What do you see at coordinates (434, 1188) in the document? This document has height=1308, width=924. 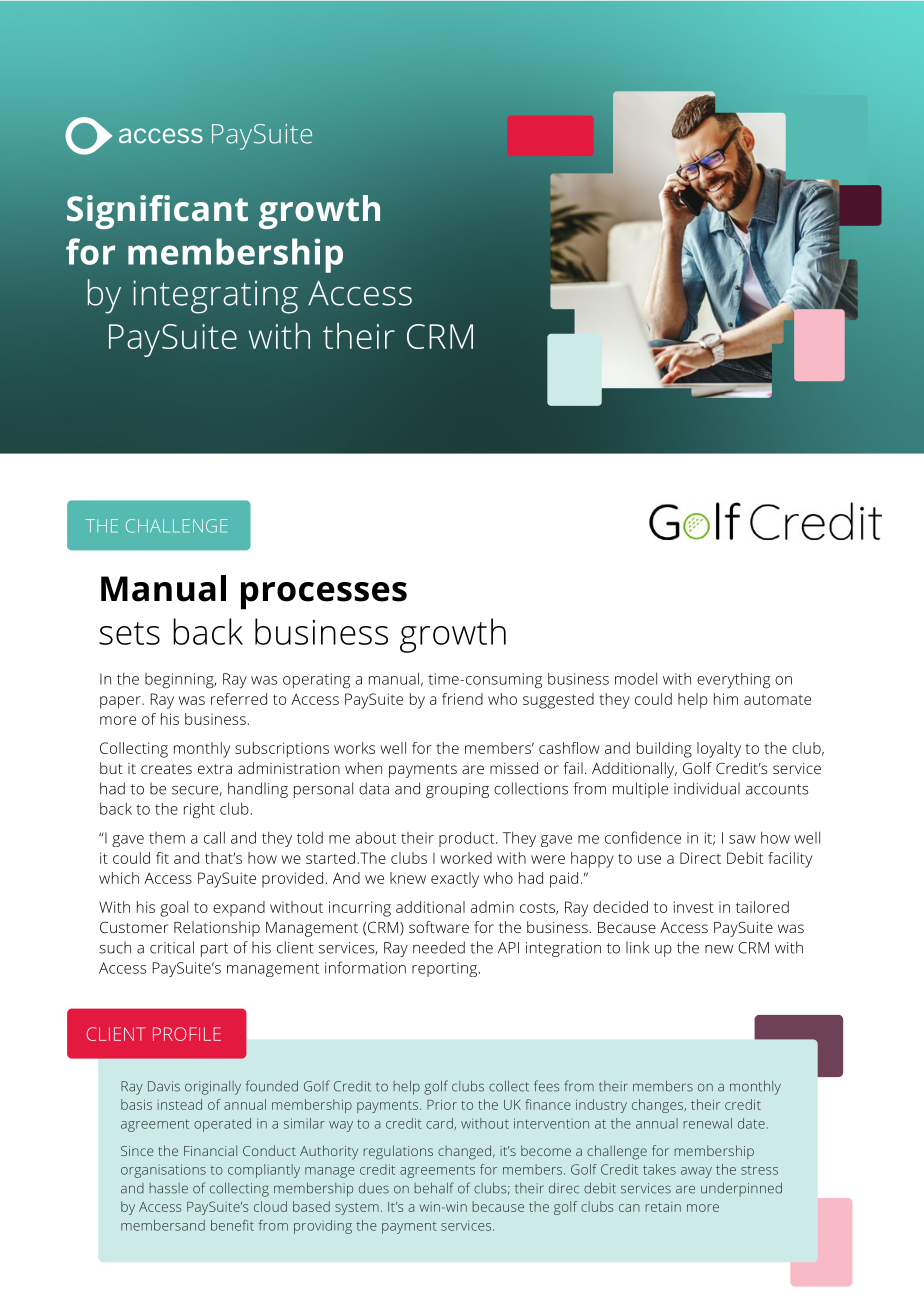 I see `behalf` at bounding box center [434, 1188].
